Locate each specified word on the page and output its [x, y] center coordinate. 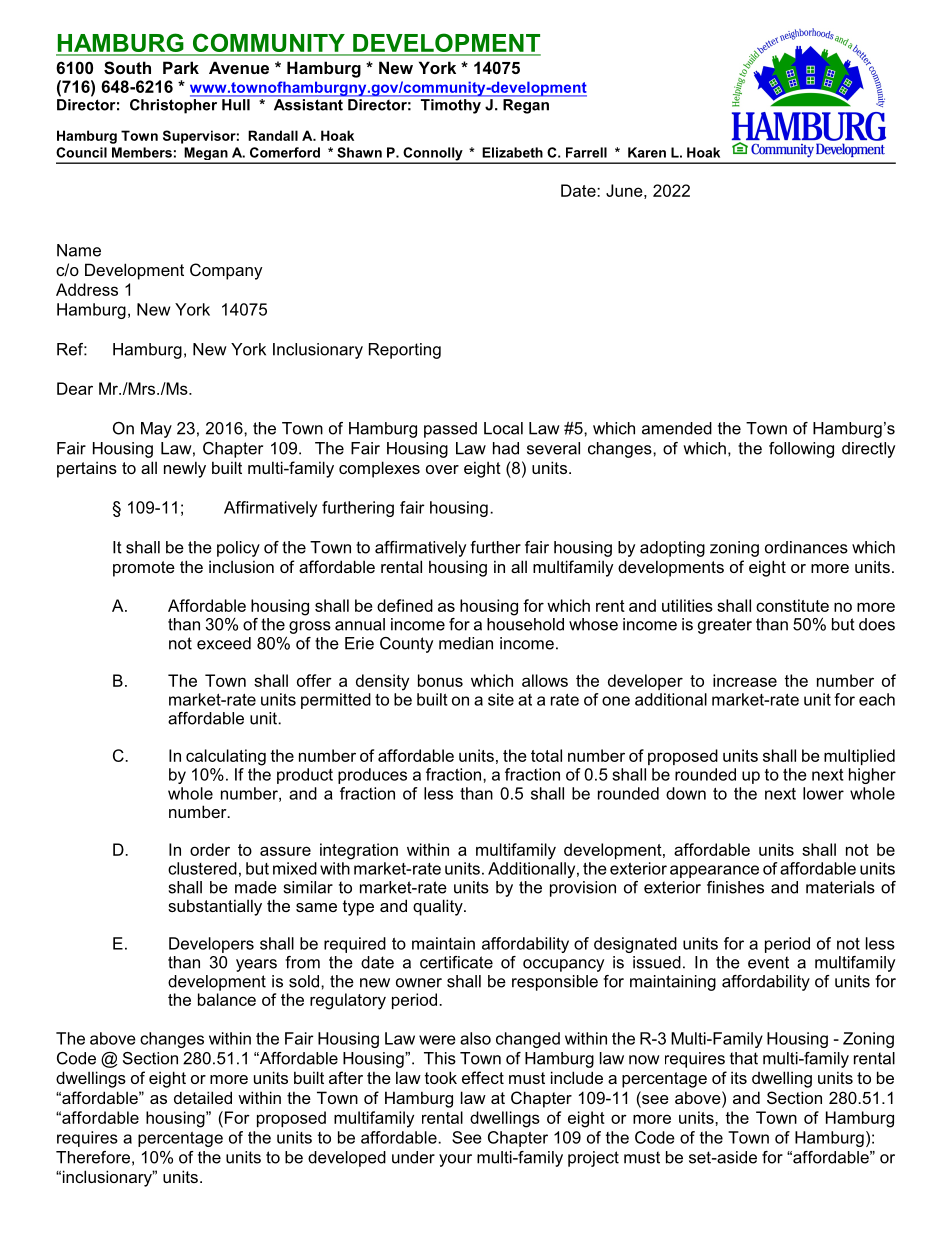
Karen [647, 152]
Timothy [451, 106]
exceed [224, 643]
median [466, 643]
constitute [792, 605]
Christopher [175, 105]
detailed [203, 1097]
